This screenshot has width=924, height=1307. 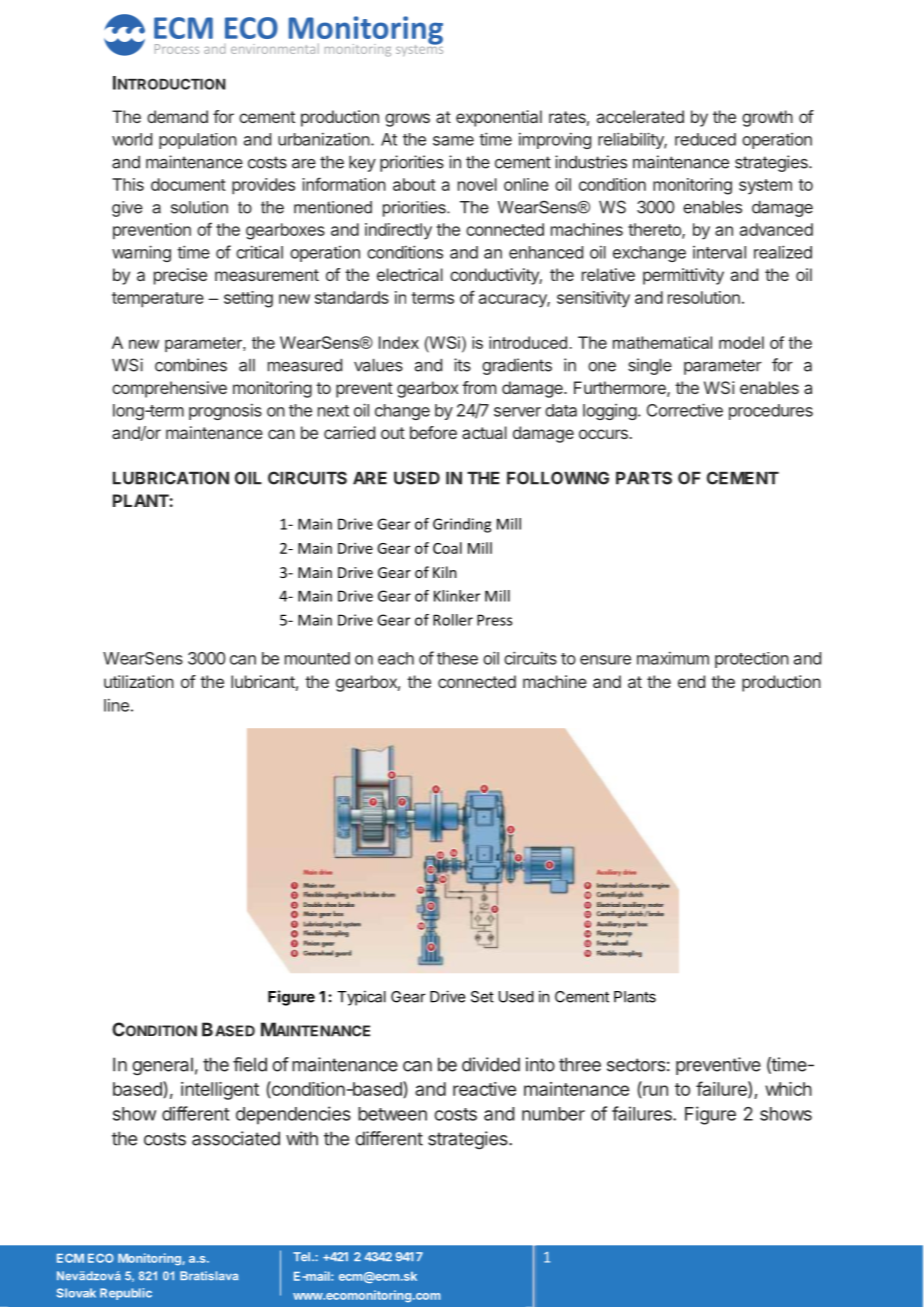 I want to click on run, so click(x=654, y=1091).
